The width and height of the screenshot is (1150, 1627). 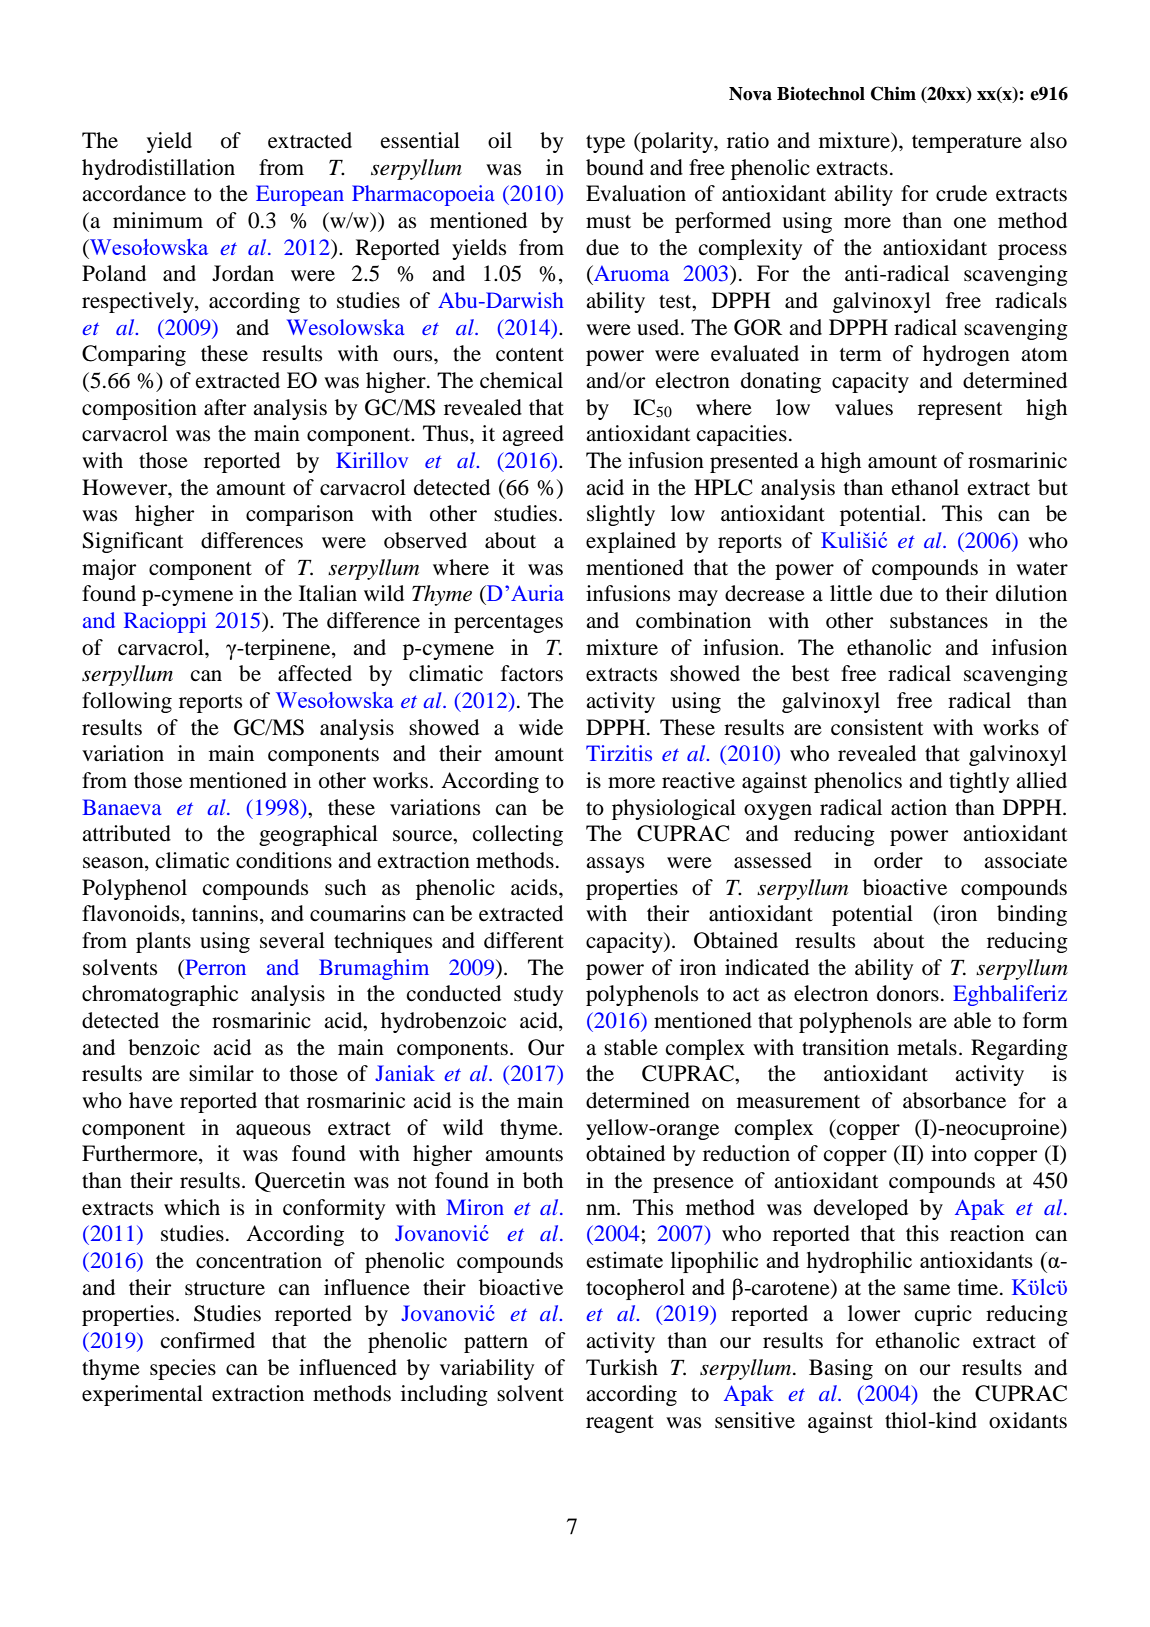 What do you see at coordinates (300, 195) in the screenshot?
I see `European` at bounding box center [300, 195].
